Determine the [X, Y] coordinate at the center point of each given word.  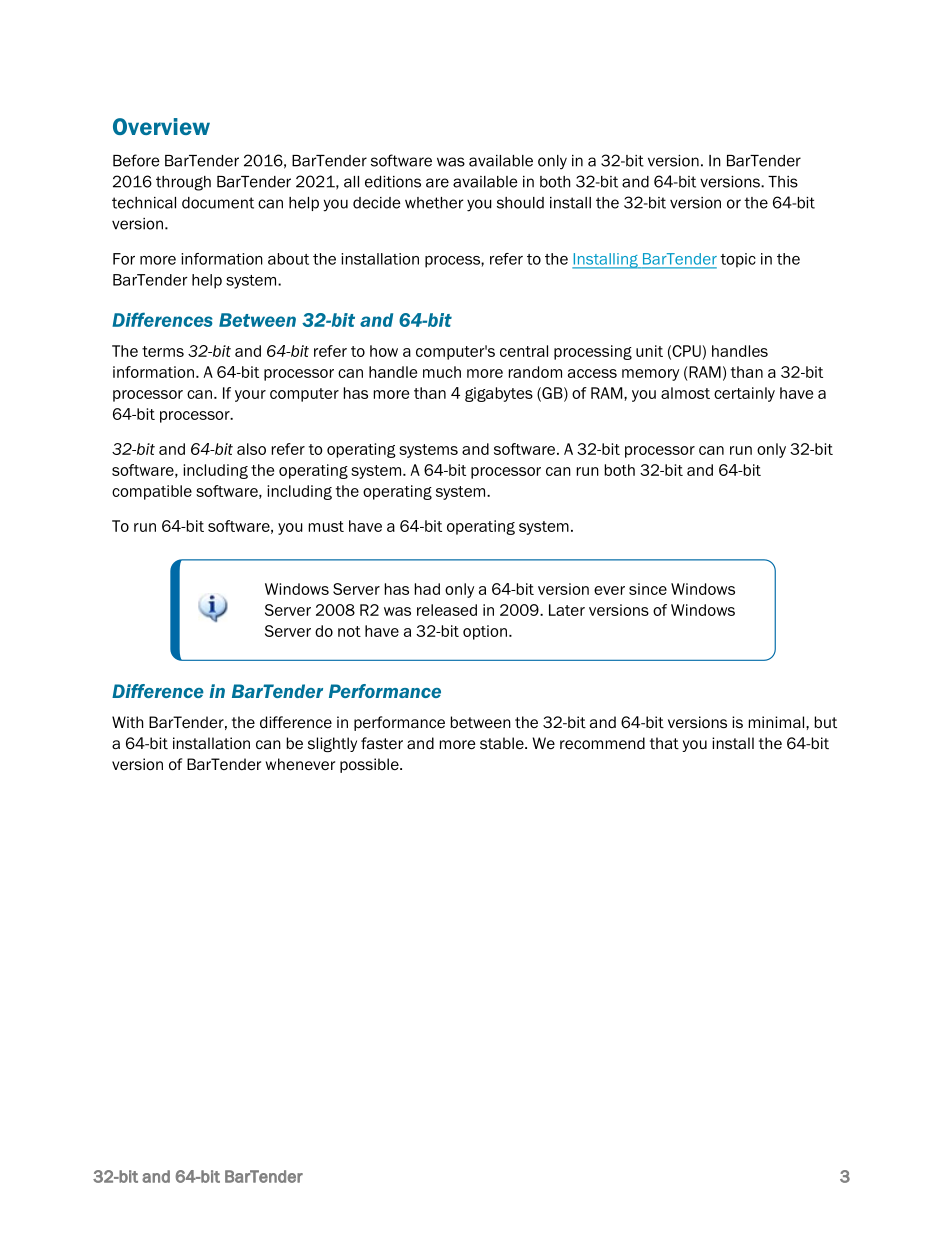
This [783, 182]
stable [503, 743]
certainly [744, 394]
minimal [778, 722]
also [251, 449]
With [127, 722]
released [447, 610]
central [524, 351]
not [349, 631]
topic [738, 260]
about [288, 259]
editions [393, 182]
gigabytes [499, 394]
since [648, 589]
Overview [161, 126]
